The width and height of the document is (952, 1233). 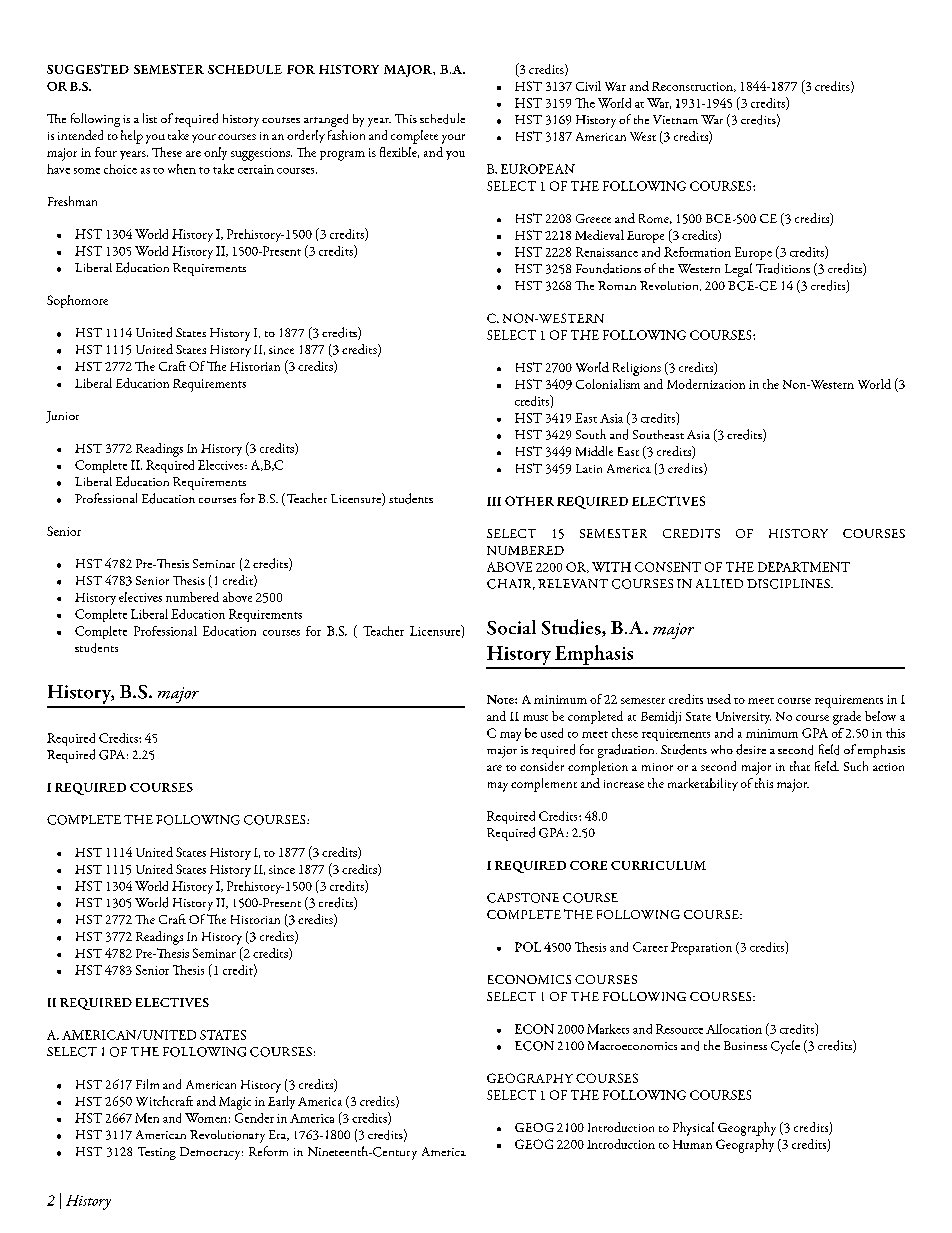 I want to click on Vietnam, so click(x=675, y=119).
